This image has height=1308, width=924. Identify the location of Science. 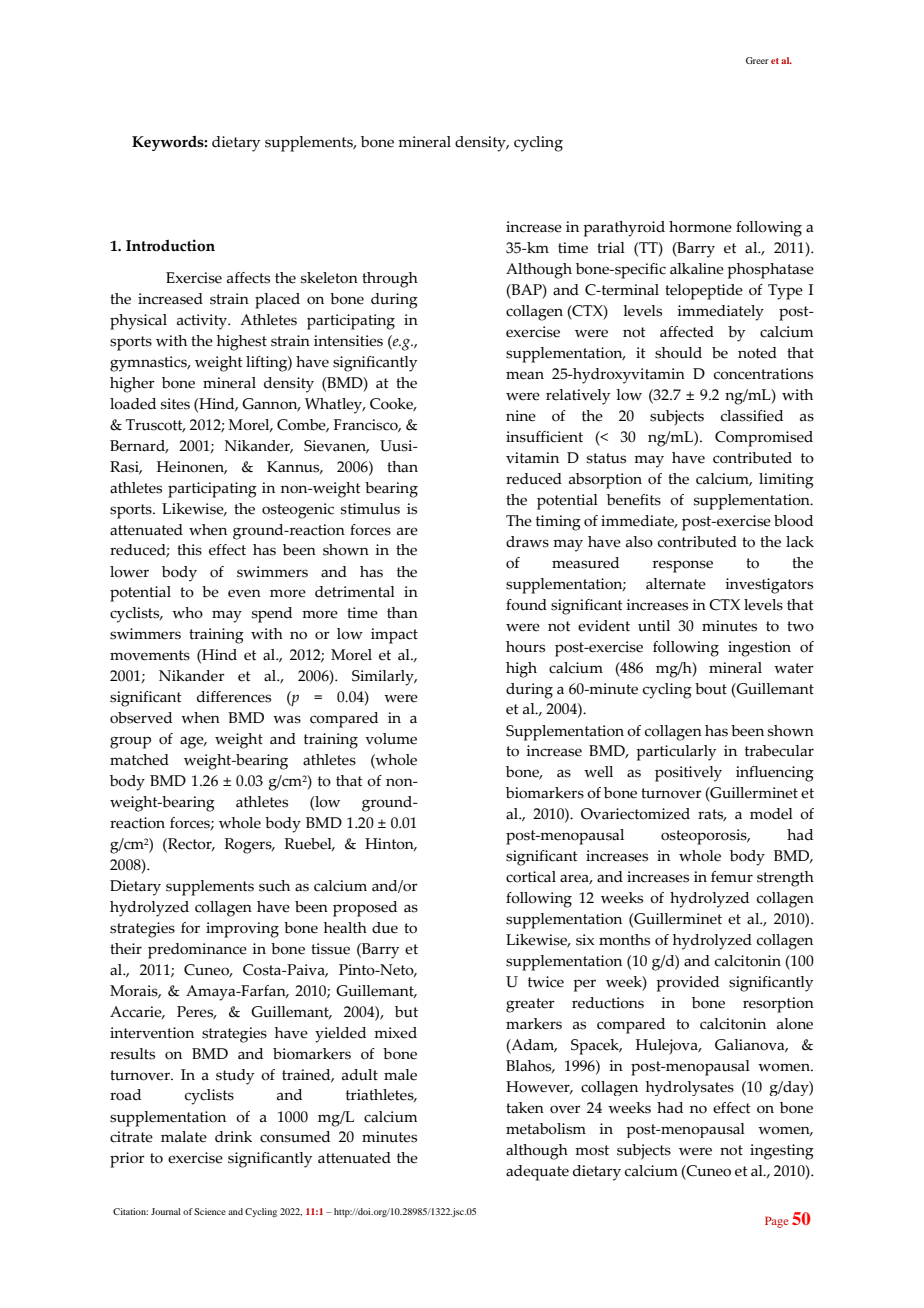
(210, 1211).
